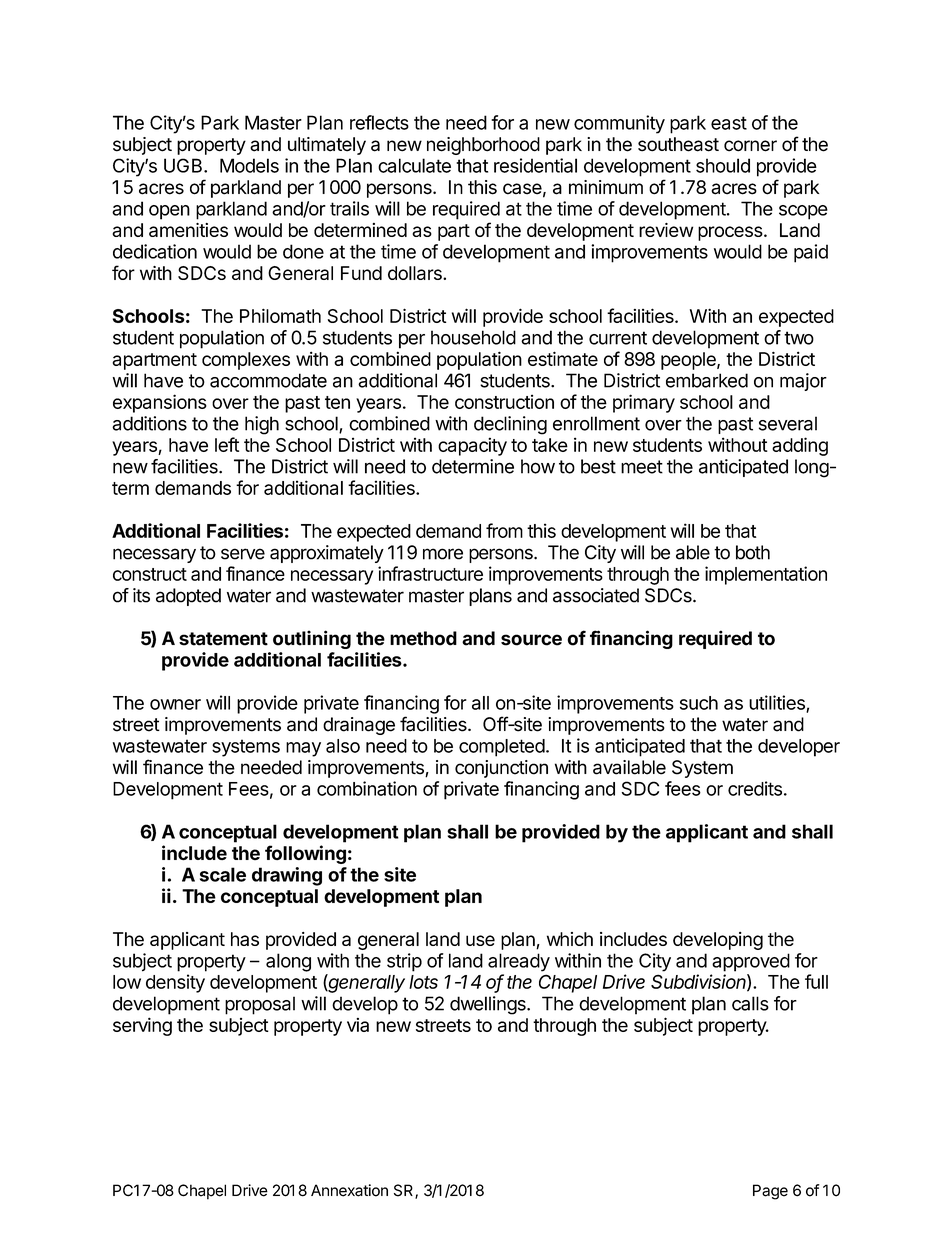  Describe the element at coordinates (750, 146) in the page. I see `corner` at that location.
